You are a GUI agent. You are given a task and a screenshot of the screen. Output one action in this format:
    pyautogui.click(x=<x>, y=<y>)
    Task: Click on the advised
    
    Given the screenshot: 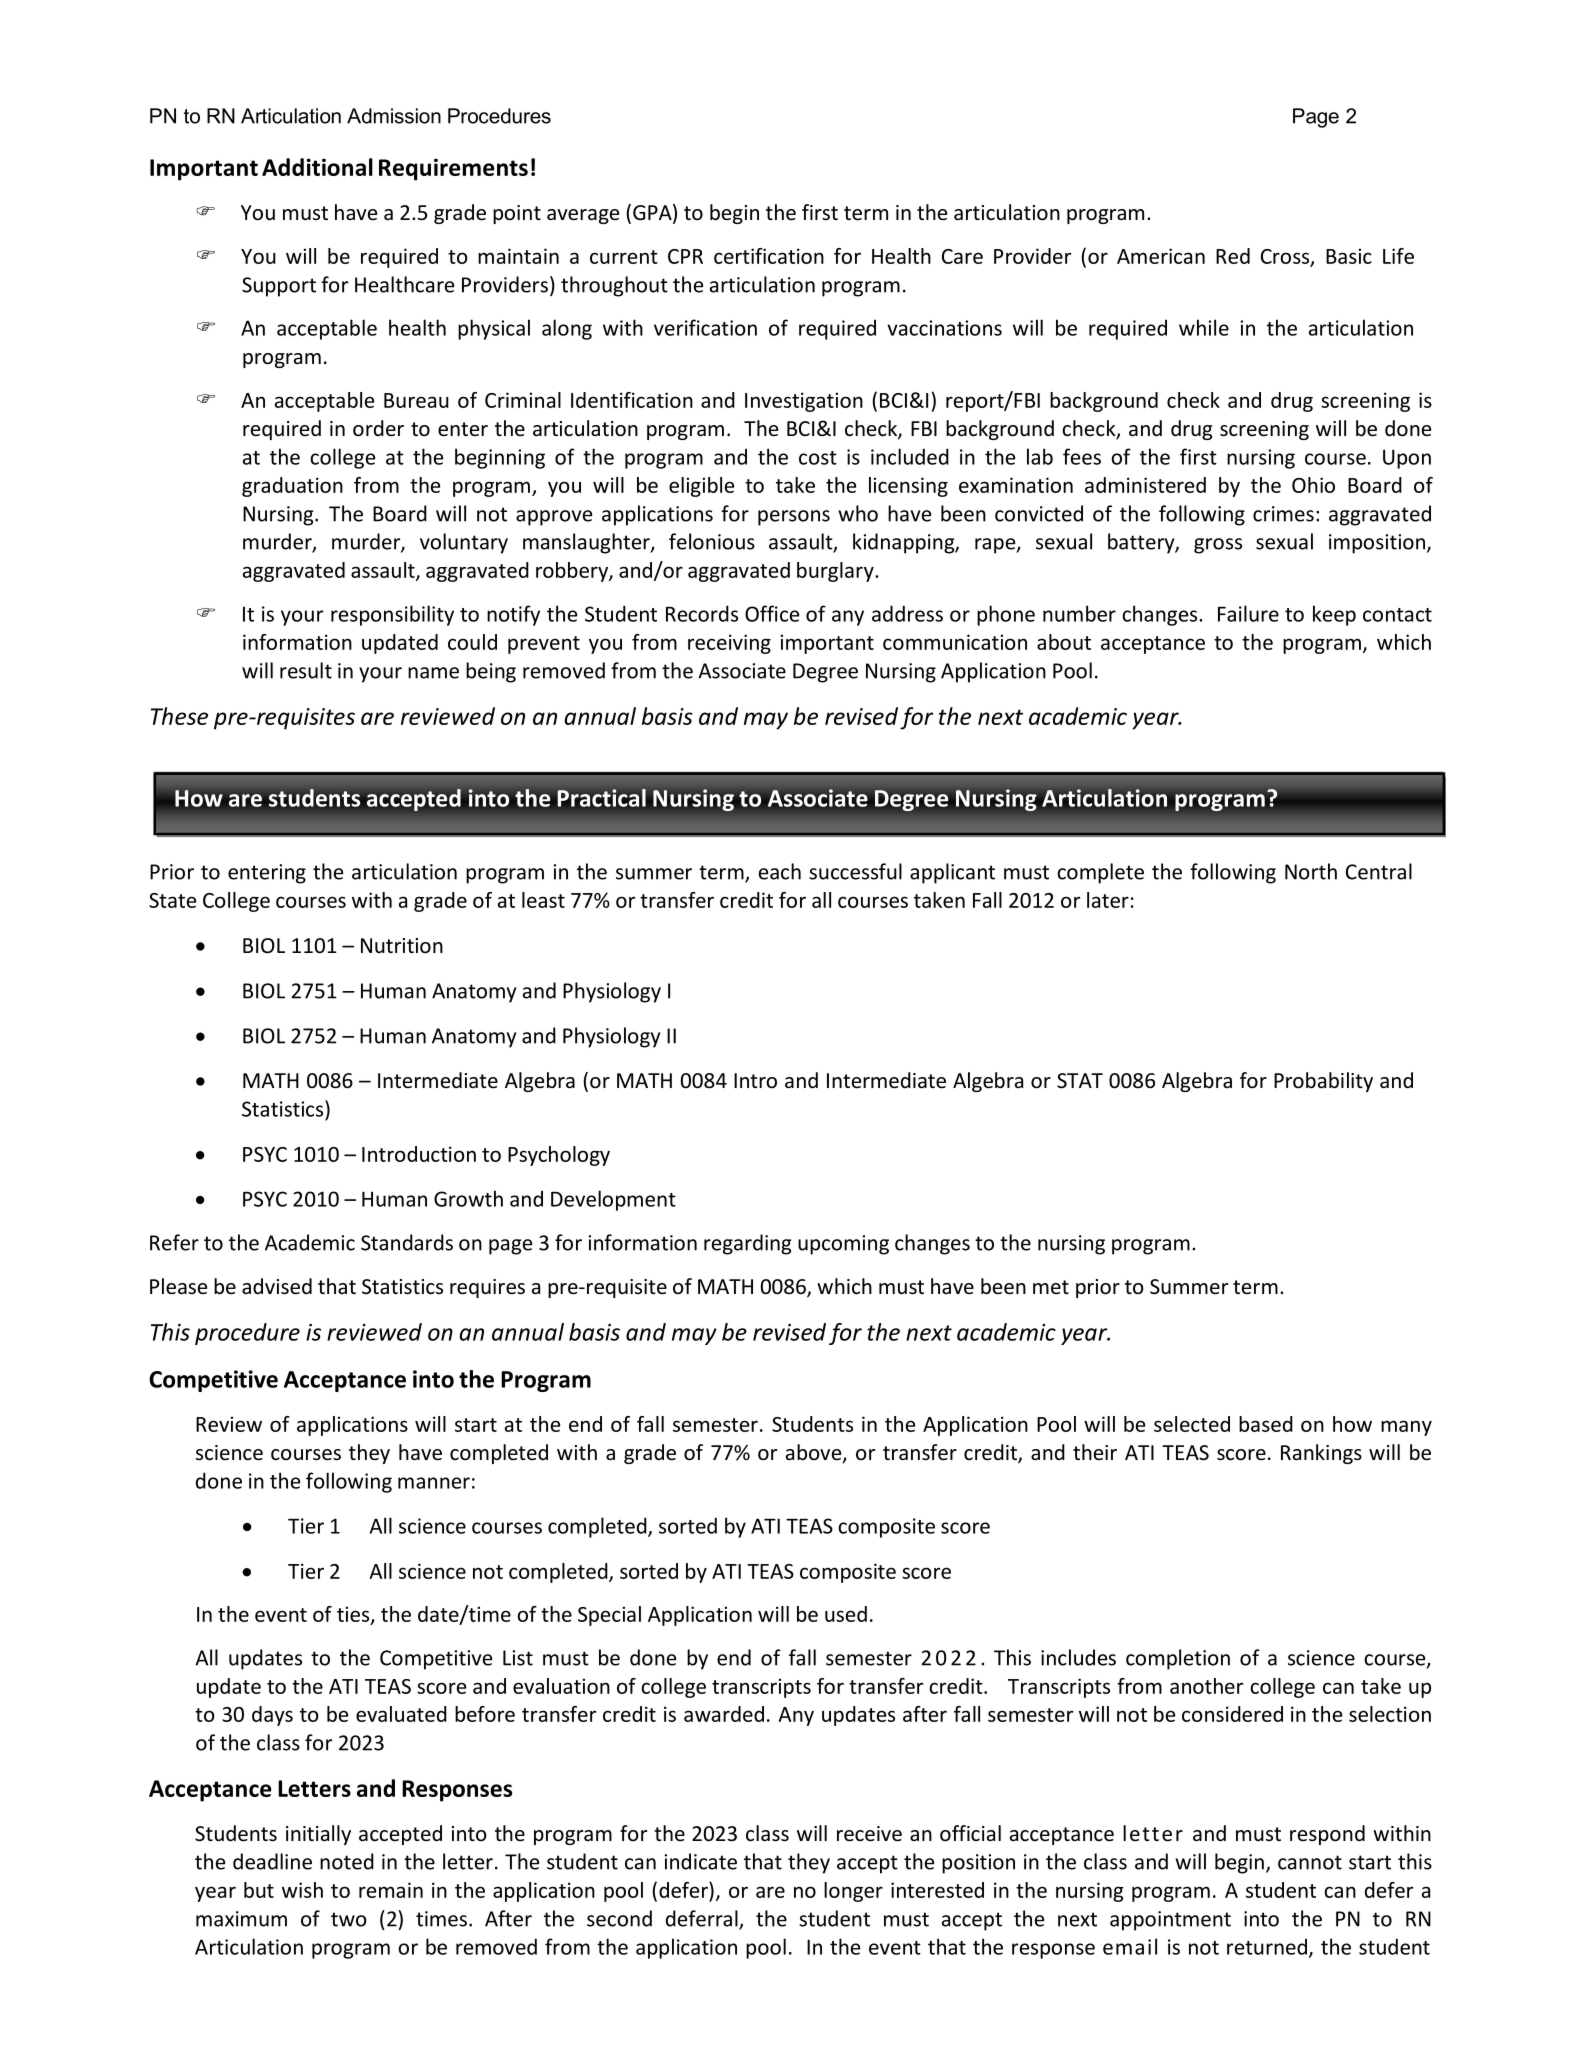 What is the action you would take?
    pyautogui.click(x=277, y=1286)
